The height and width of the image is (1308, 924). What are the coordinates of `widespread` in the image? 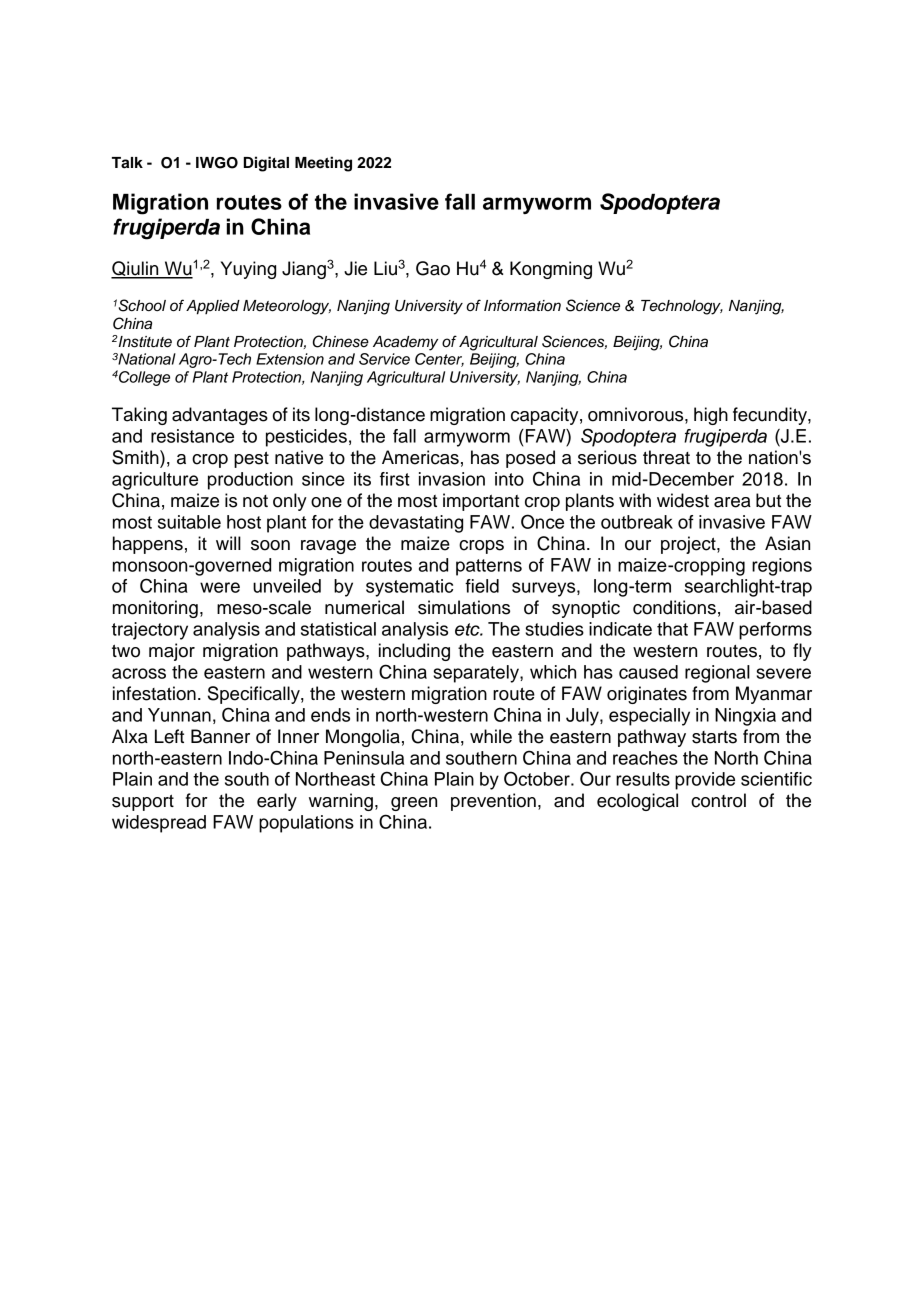 It's located at (159, 824).
